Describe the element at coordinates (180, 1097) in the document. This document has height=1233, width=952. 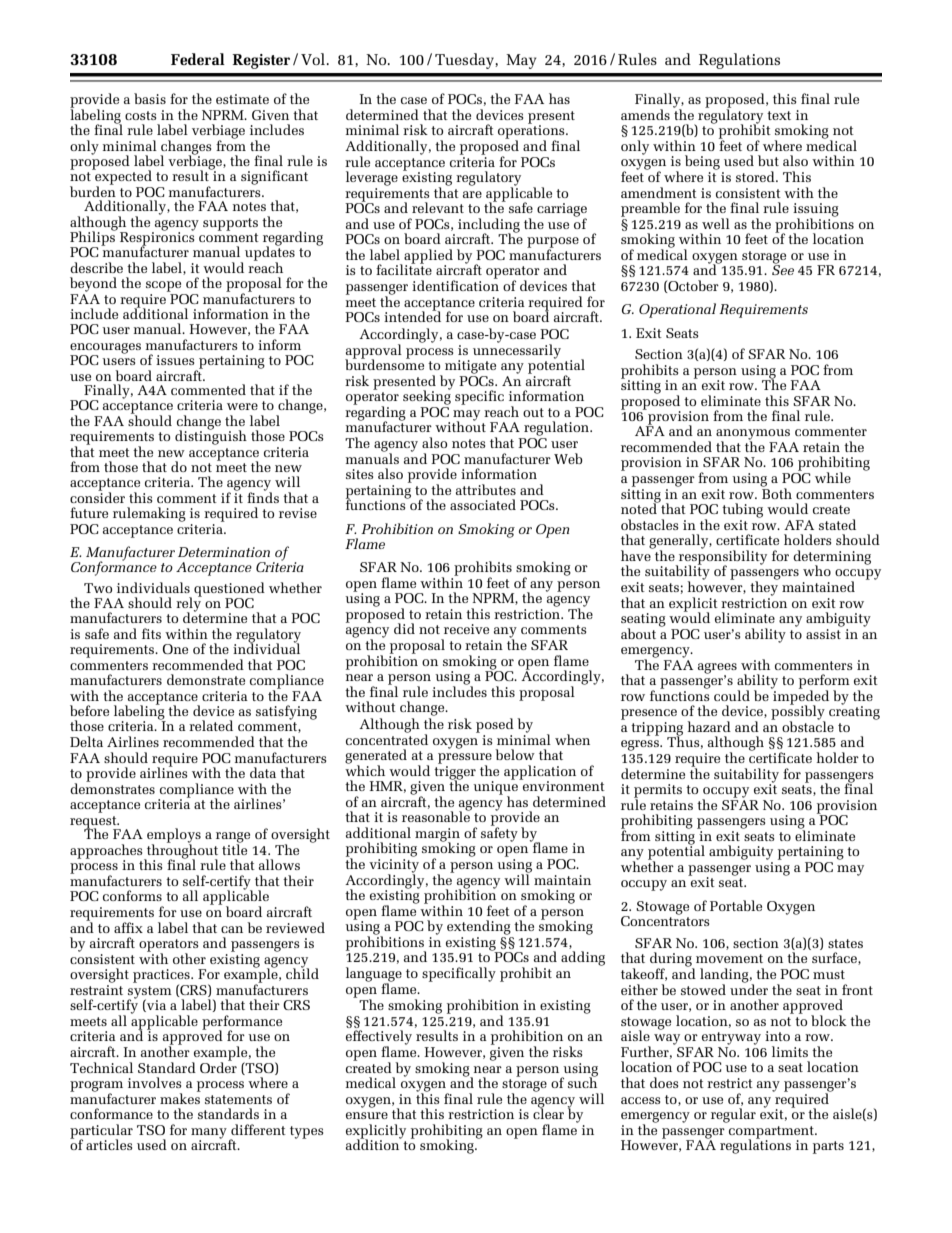
I see `makes` at that location.
